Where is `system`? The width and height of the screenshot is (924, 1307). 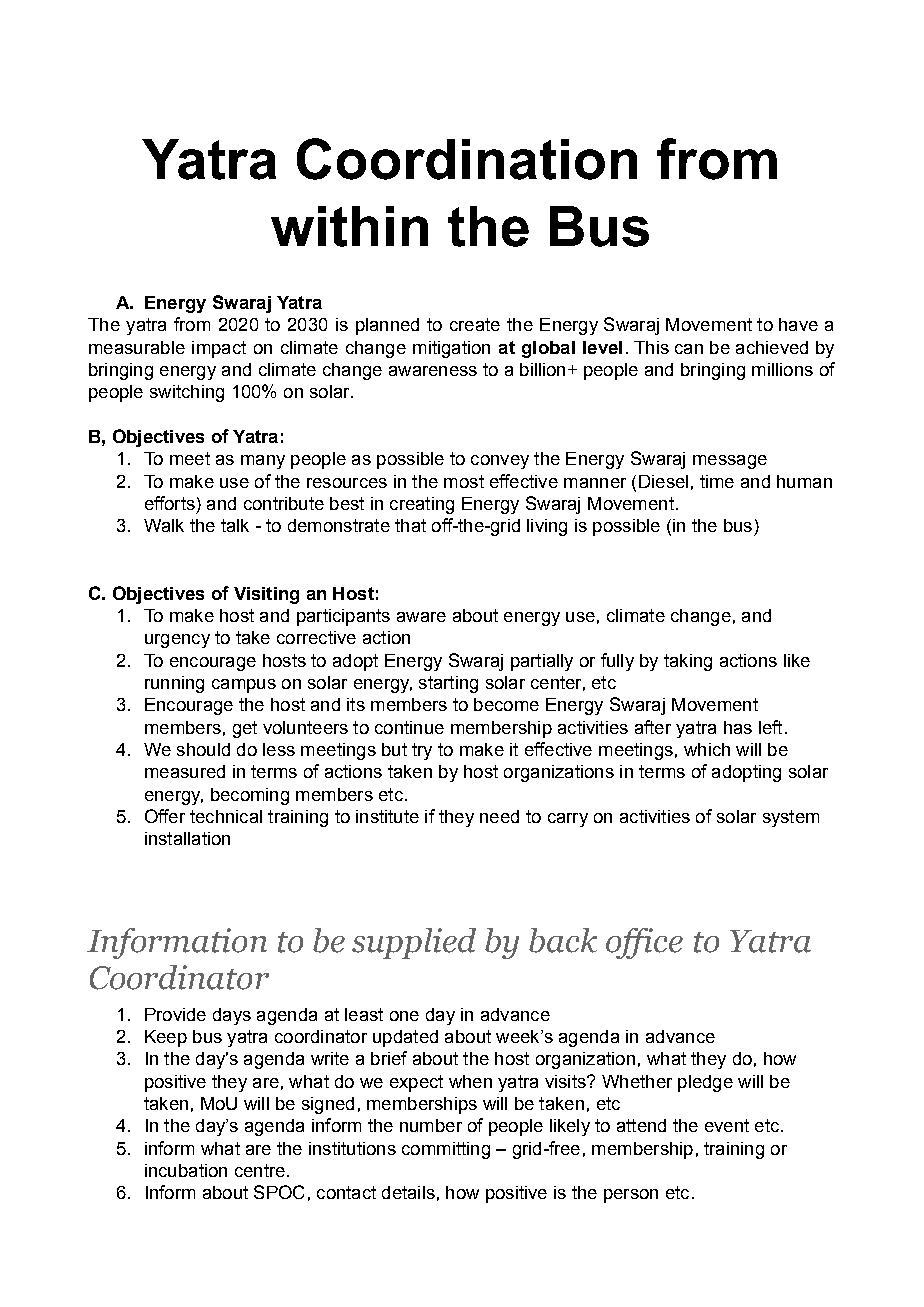 system is located at coordinates (791, 818).
